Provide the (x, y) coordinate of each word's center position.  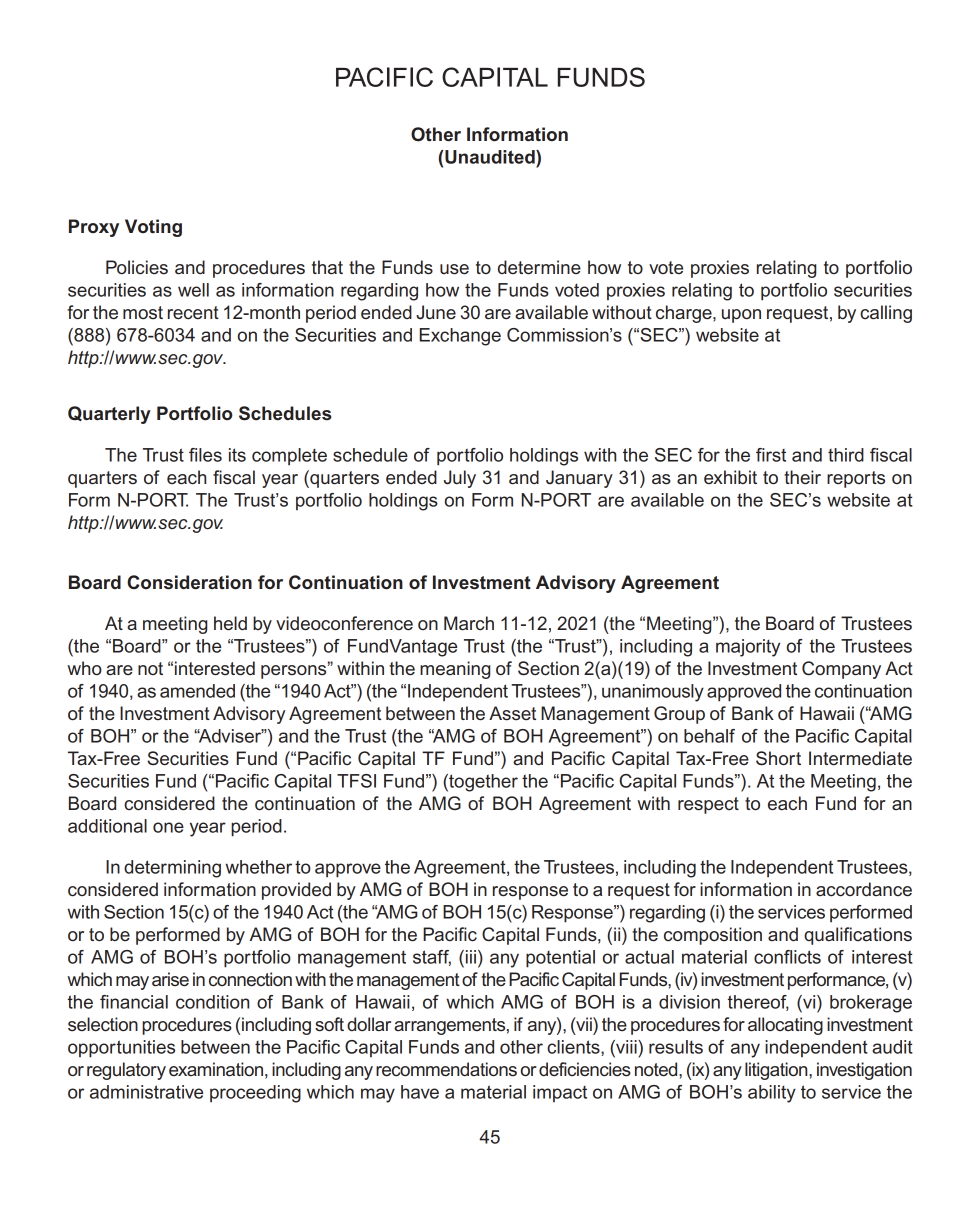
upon (741, 316)
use (454, 269)
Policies (137, 267)
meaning (455, 670)
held (230, 623)
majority (748, 648)
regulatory (126, 1071)
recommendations (446, 1069)
